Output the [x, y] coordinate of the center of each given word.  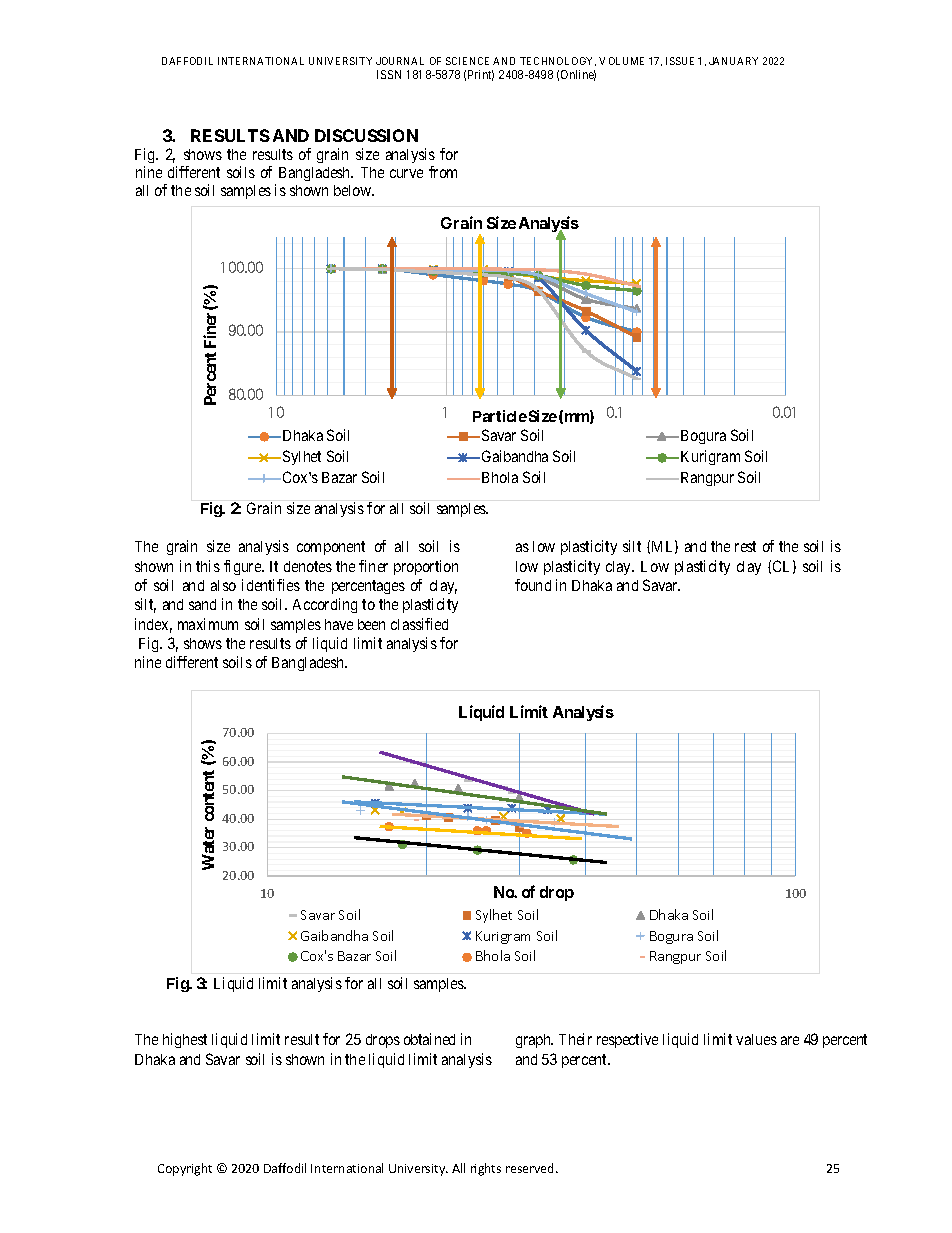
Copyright [185, 1169]
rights [486, 1169]
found [533, 585]
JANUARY [733, 61]
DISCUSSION [366, 135]
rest [745, 546]
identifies [271, 585]
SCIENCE [467, 61]
